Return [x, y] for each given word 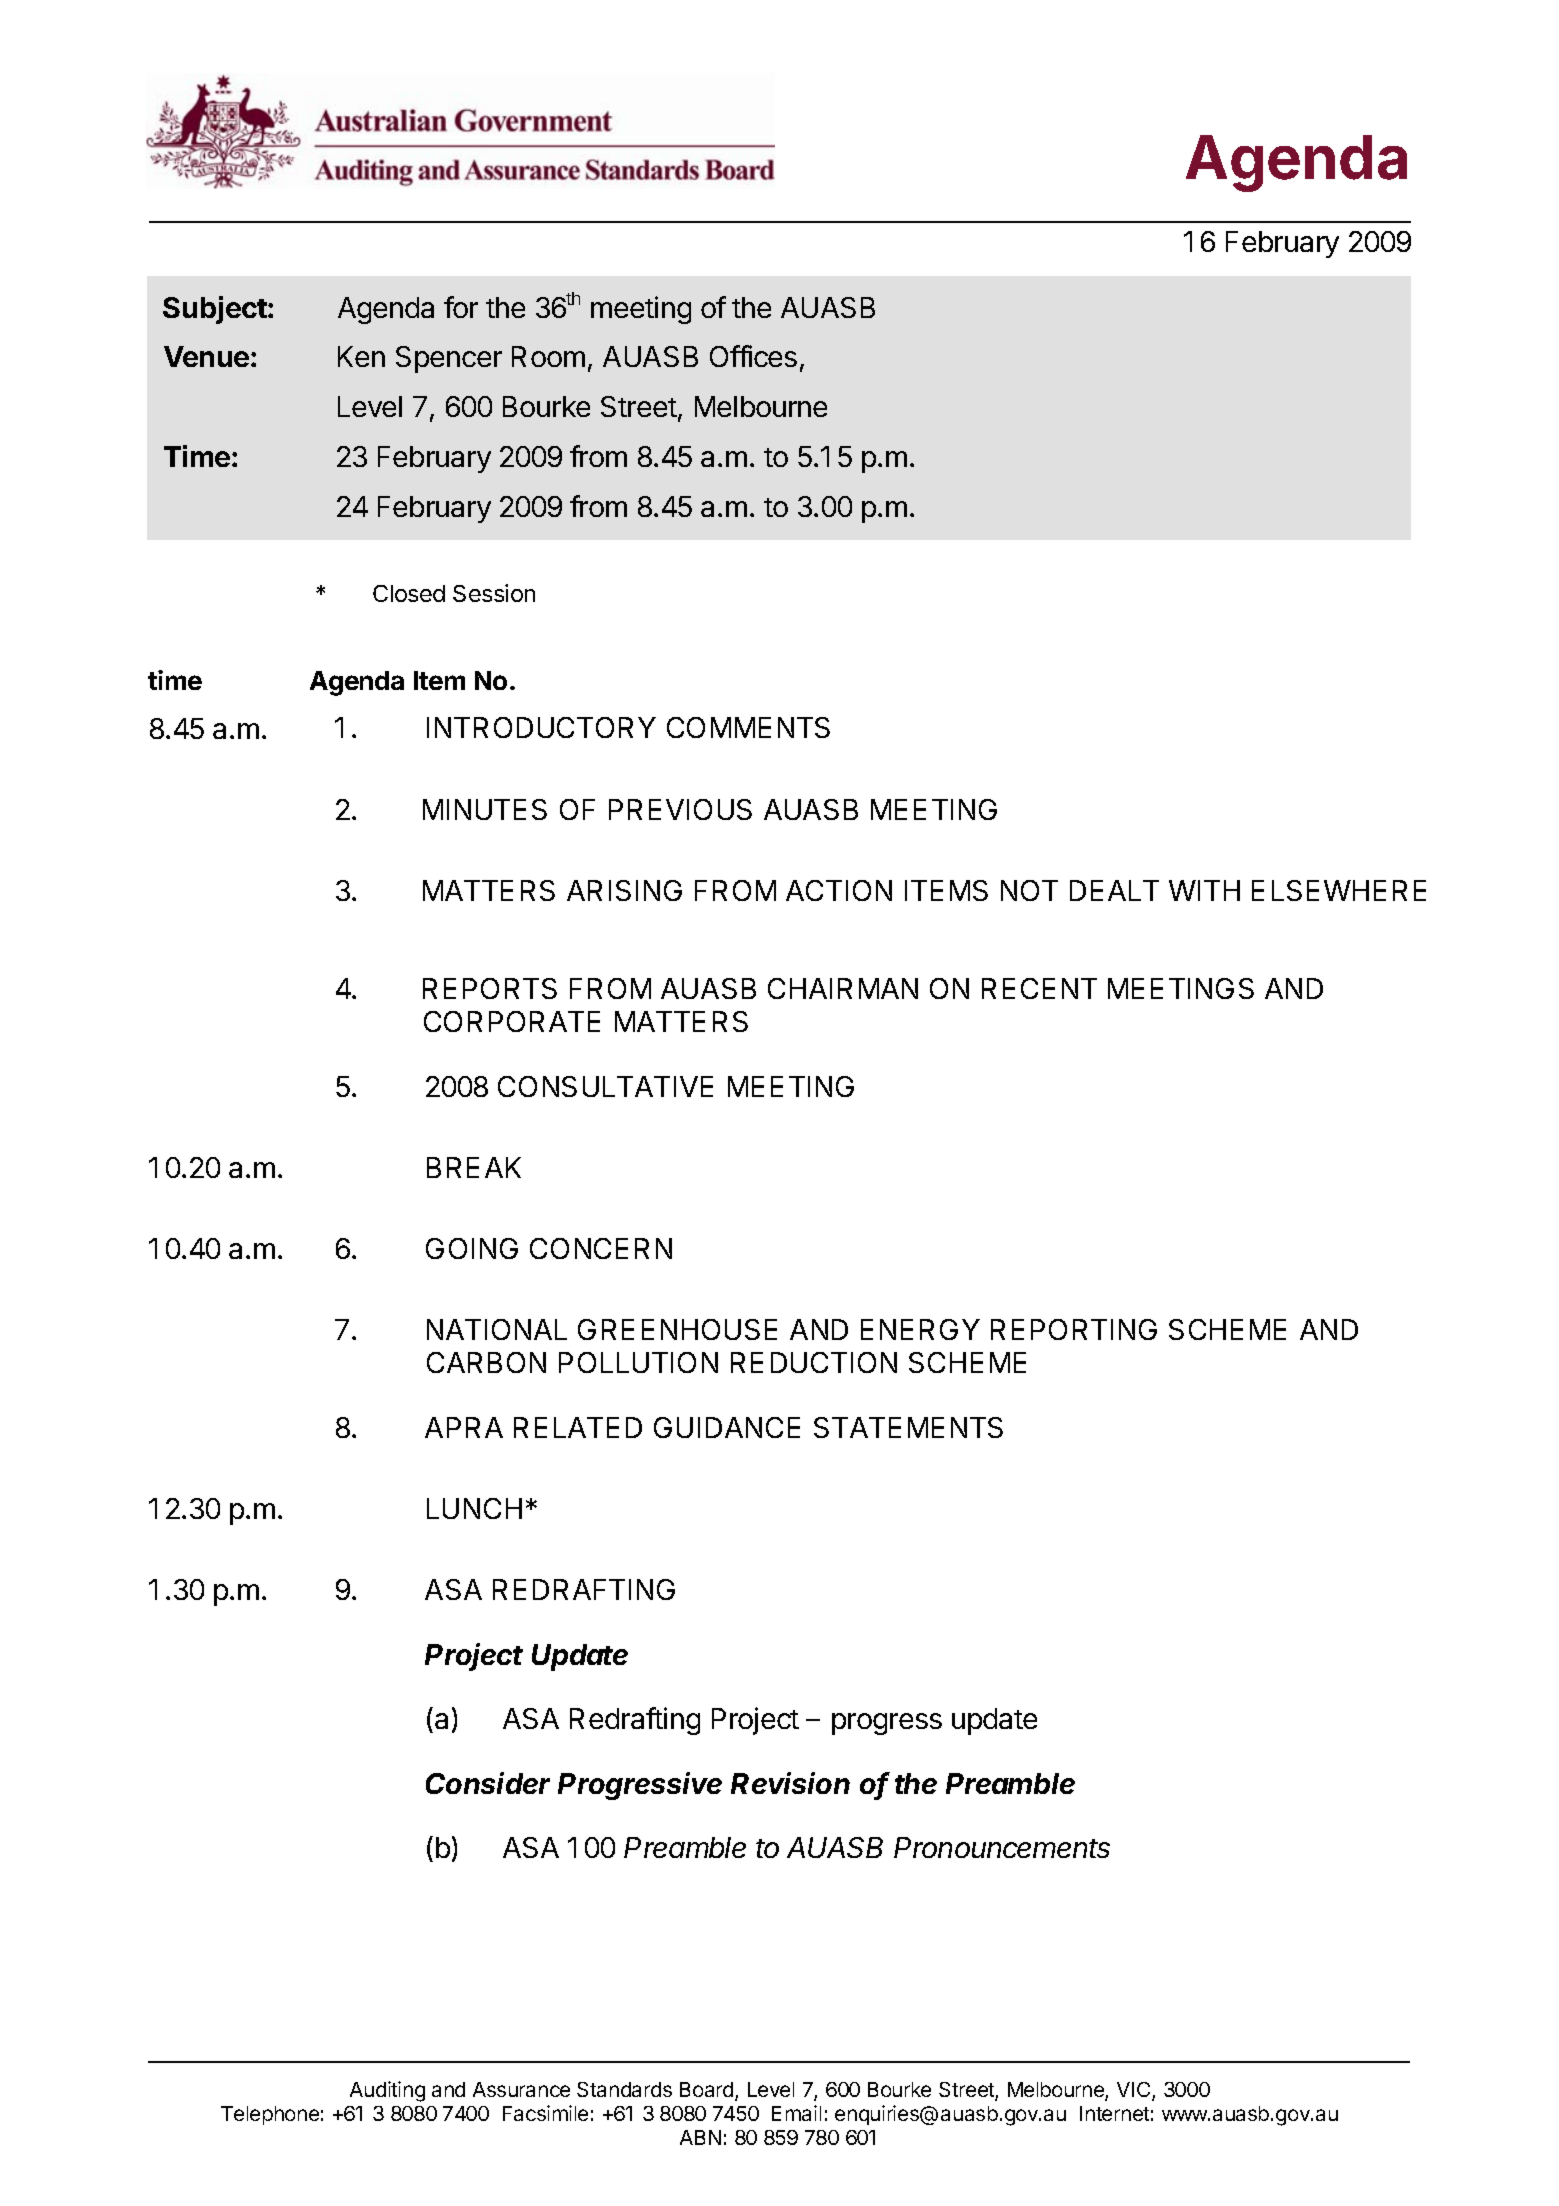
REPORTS [490, 988]
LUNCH [474, 1508]
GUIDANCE [727, 1427]
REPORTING [1074, 1329]
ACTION [839, 890]
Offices [753, 356]
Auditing [387, 2091]
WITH [1204, 890]
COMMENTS [748, 727]
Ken [361, 356]
